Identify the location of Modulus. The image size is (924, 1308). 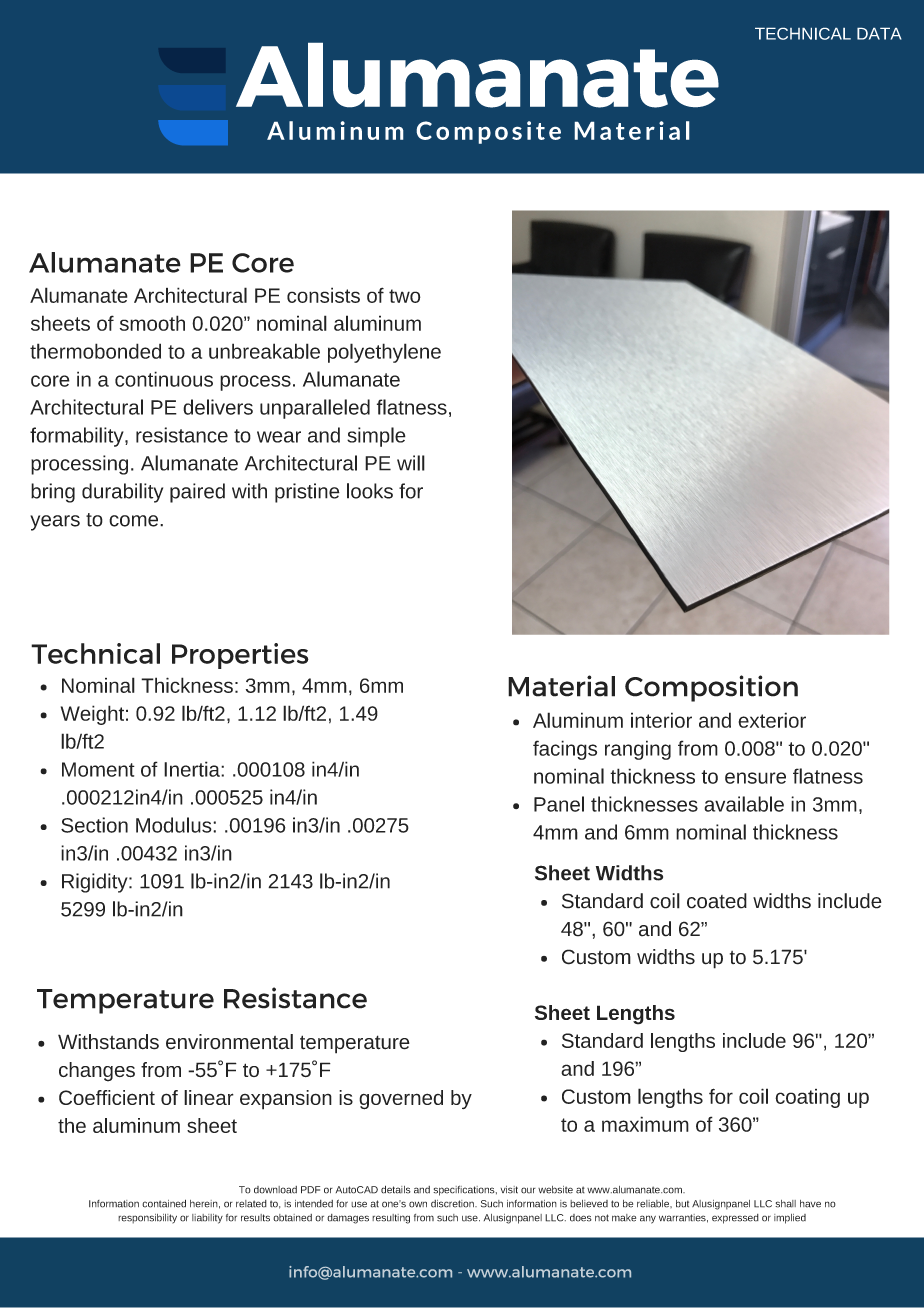
(175, 825).
